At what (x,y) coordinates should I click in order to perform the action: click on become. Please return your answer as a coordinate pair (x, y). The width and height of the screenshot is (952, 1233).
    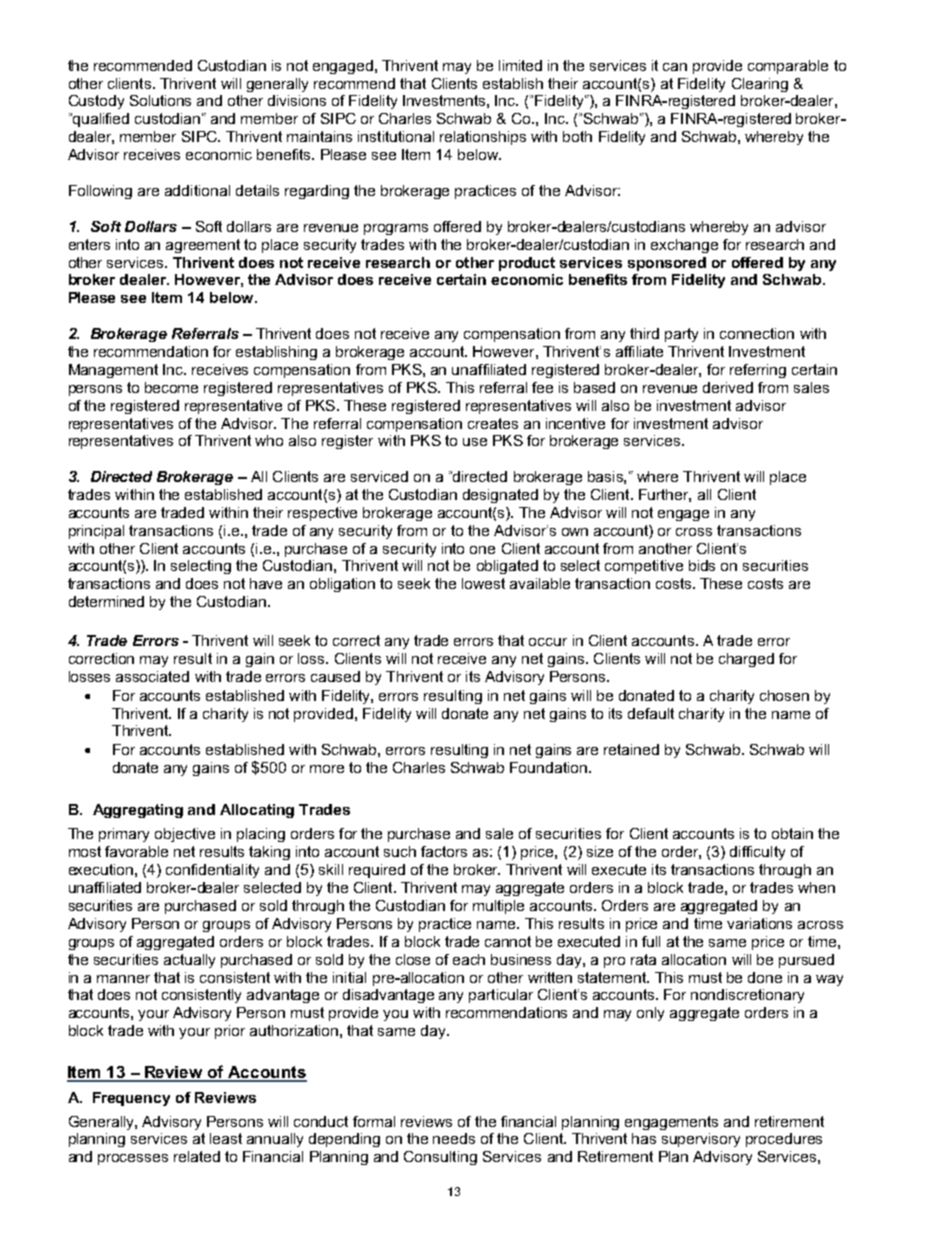
    Looking at the image, I should click on (171, 387).
